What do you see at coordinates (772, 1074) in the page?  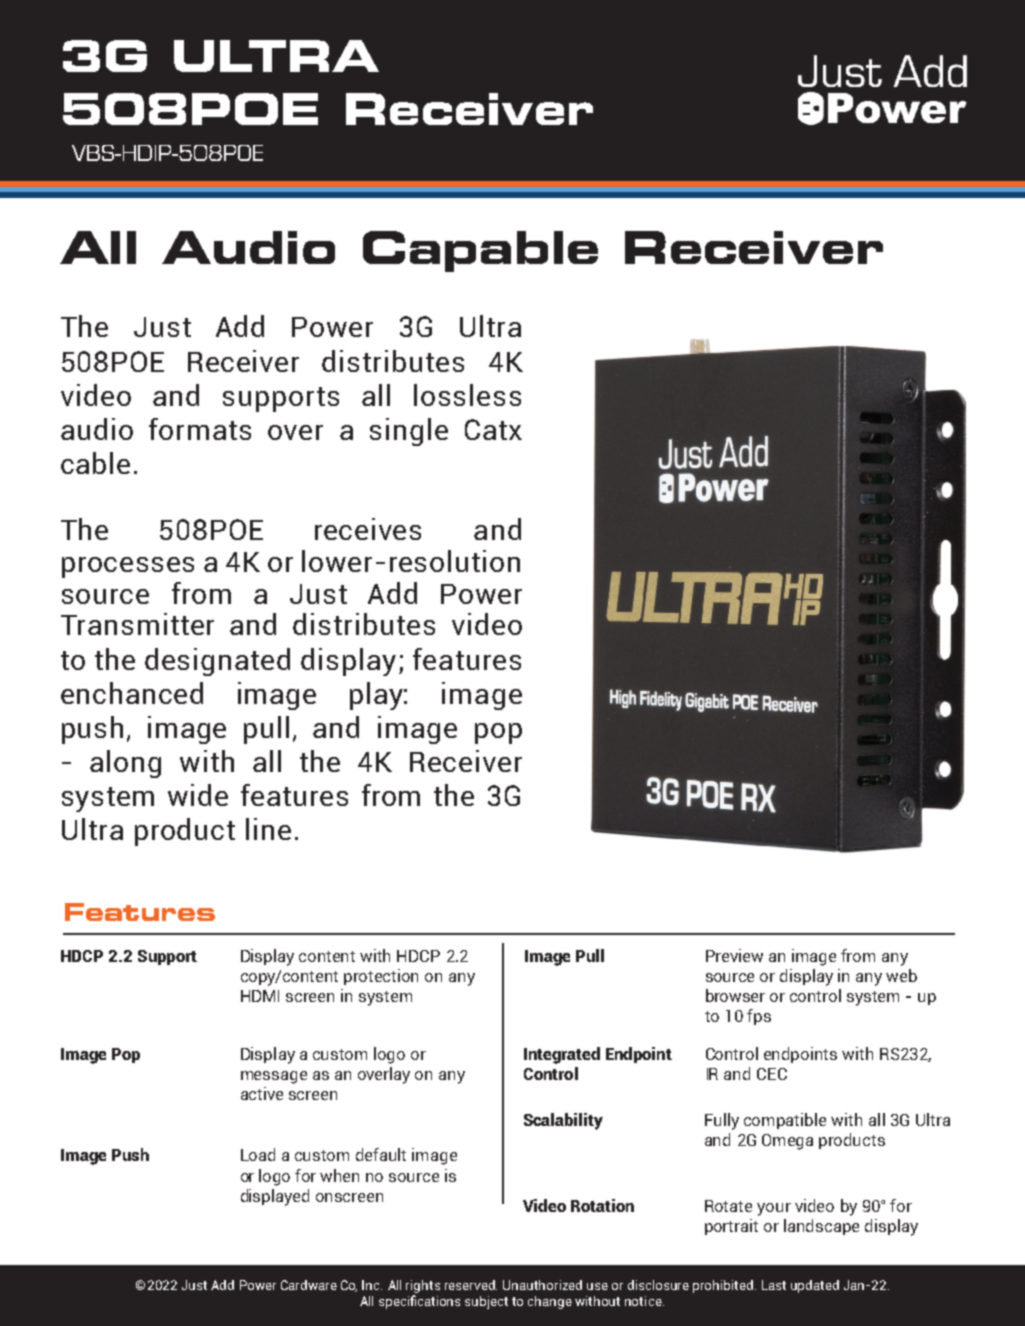 I see `CEC` at bounding box center [772, 1074].
